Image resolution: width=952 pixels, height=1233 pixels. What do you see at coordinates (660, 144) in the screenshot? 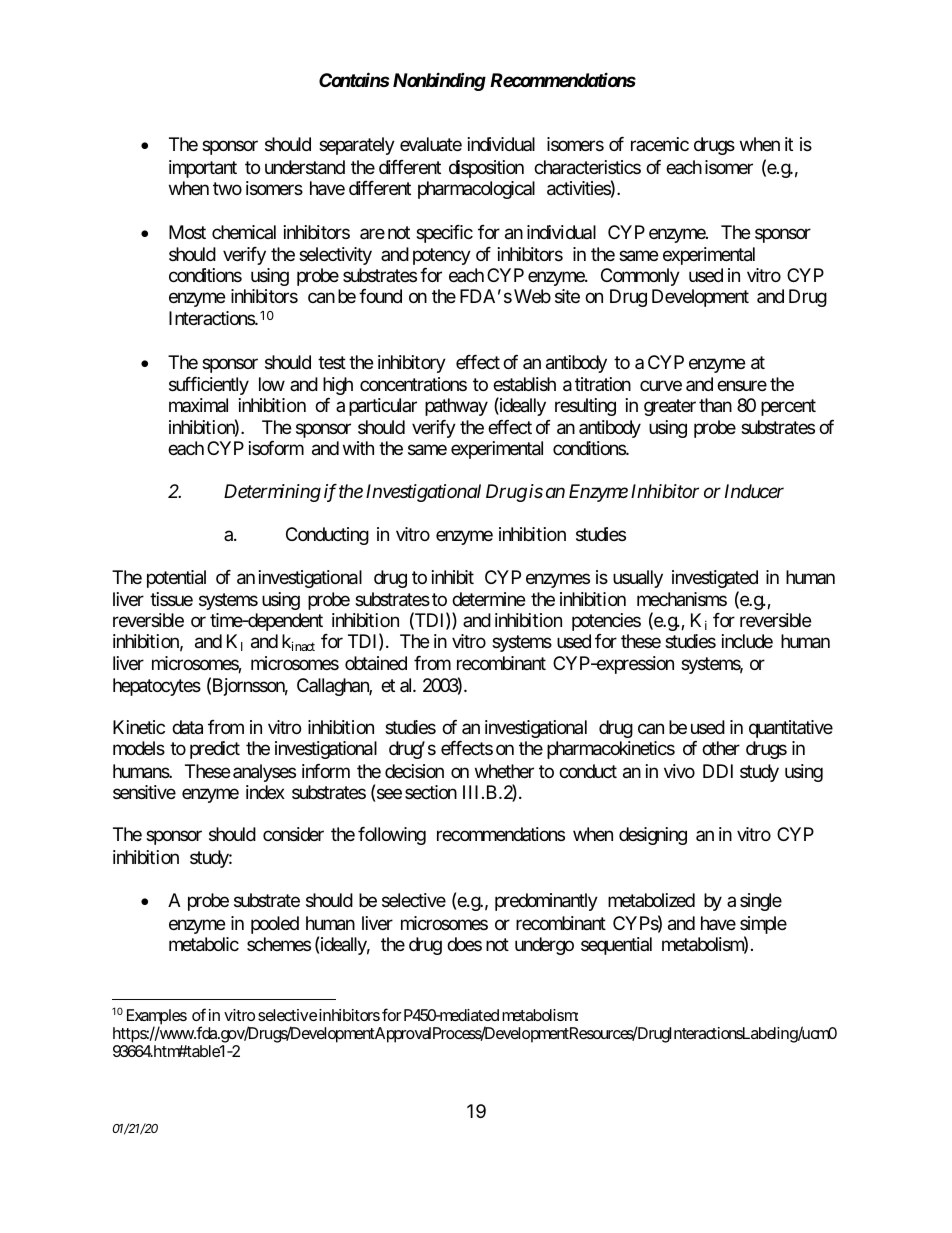
I see `racemic` at bounding box center [660, 144].
